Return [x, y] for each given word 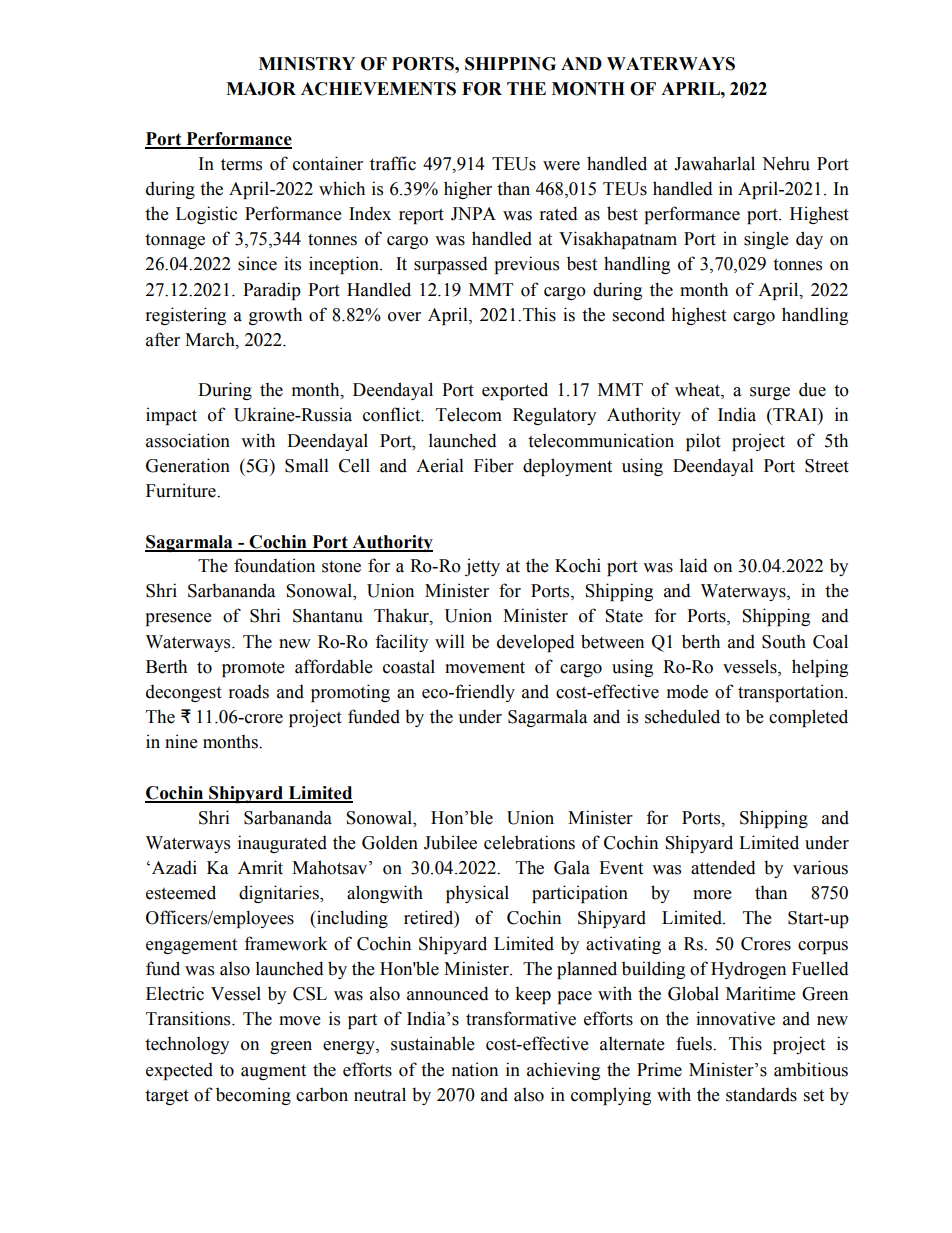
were [561, 166]
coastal [409, 667]
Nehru [786, 163]
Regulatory [554, 416]
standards [761, 1094]
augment [273, 1072]
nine [181, 741]
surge [770, 393]
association [188, 440]
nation [475, 1069]
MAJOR [261, 89]
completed [808, 718]
